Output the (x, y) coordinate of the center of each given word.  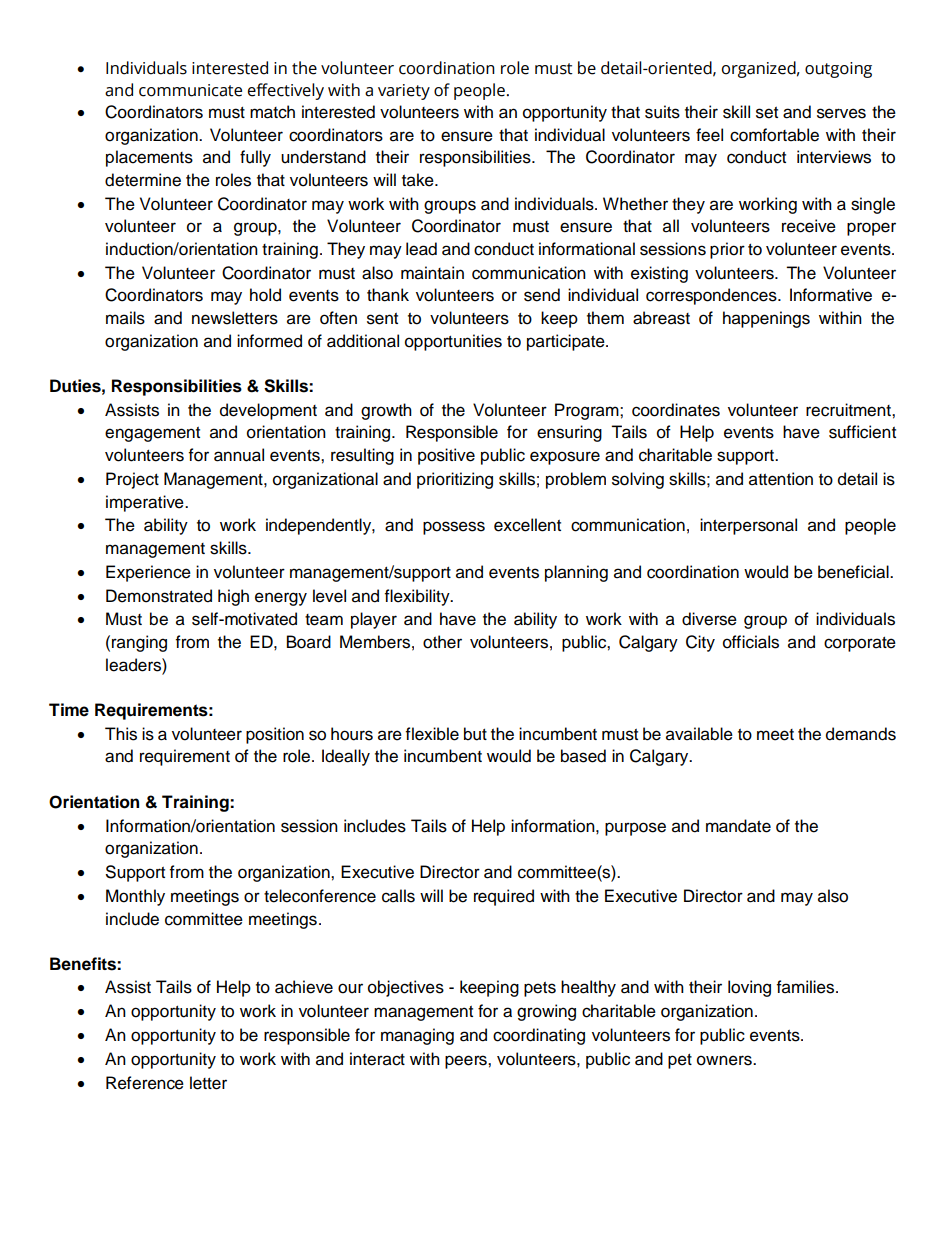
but (475, 734)
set (767, 113)
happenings (766, 319)
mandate (738, 826)
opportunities (453, 342)
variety (404, 92)
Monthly (135, 897)
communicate (190, 90)
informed (269, 341)
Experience (148, 573)
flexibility (418, 597)
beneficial (854, 572)
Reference (145, 1083)
